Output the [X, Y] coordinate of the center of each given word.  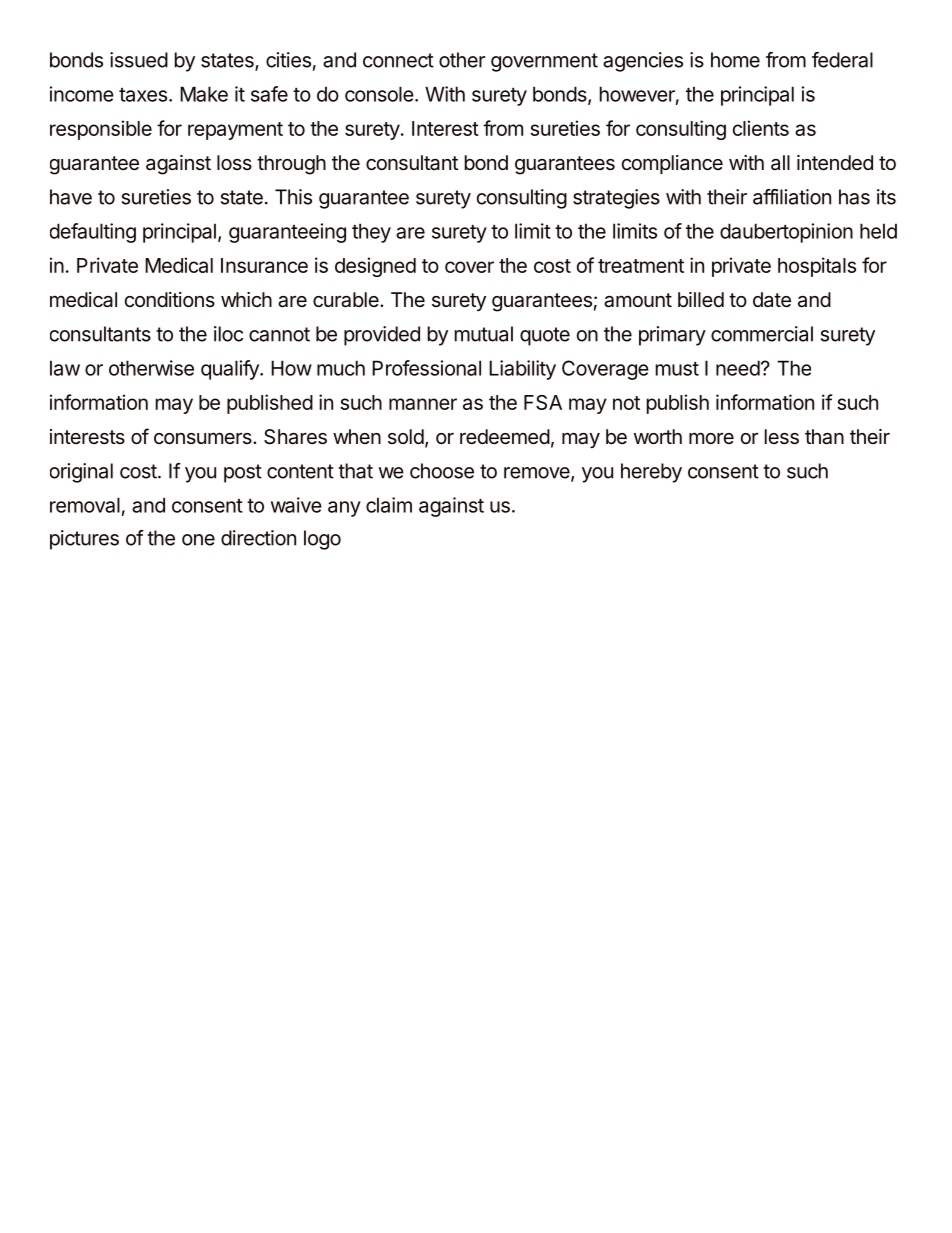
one [198, 540]
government [544, 62]
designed [375, 267]
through [291, 165]
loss [234, 162]
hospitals [817, 267]
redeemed [505, 437]
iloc [228, 334]
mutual [484, 334]
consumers [204, 438]
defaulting [93, 233]
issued [139, 60]
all [780, 162]
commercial [762, 334]
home [735, 60]
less [782, 437]
